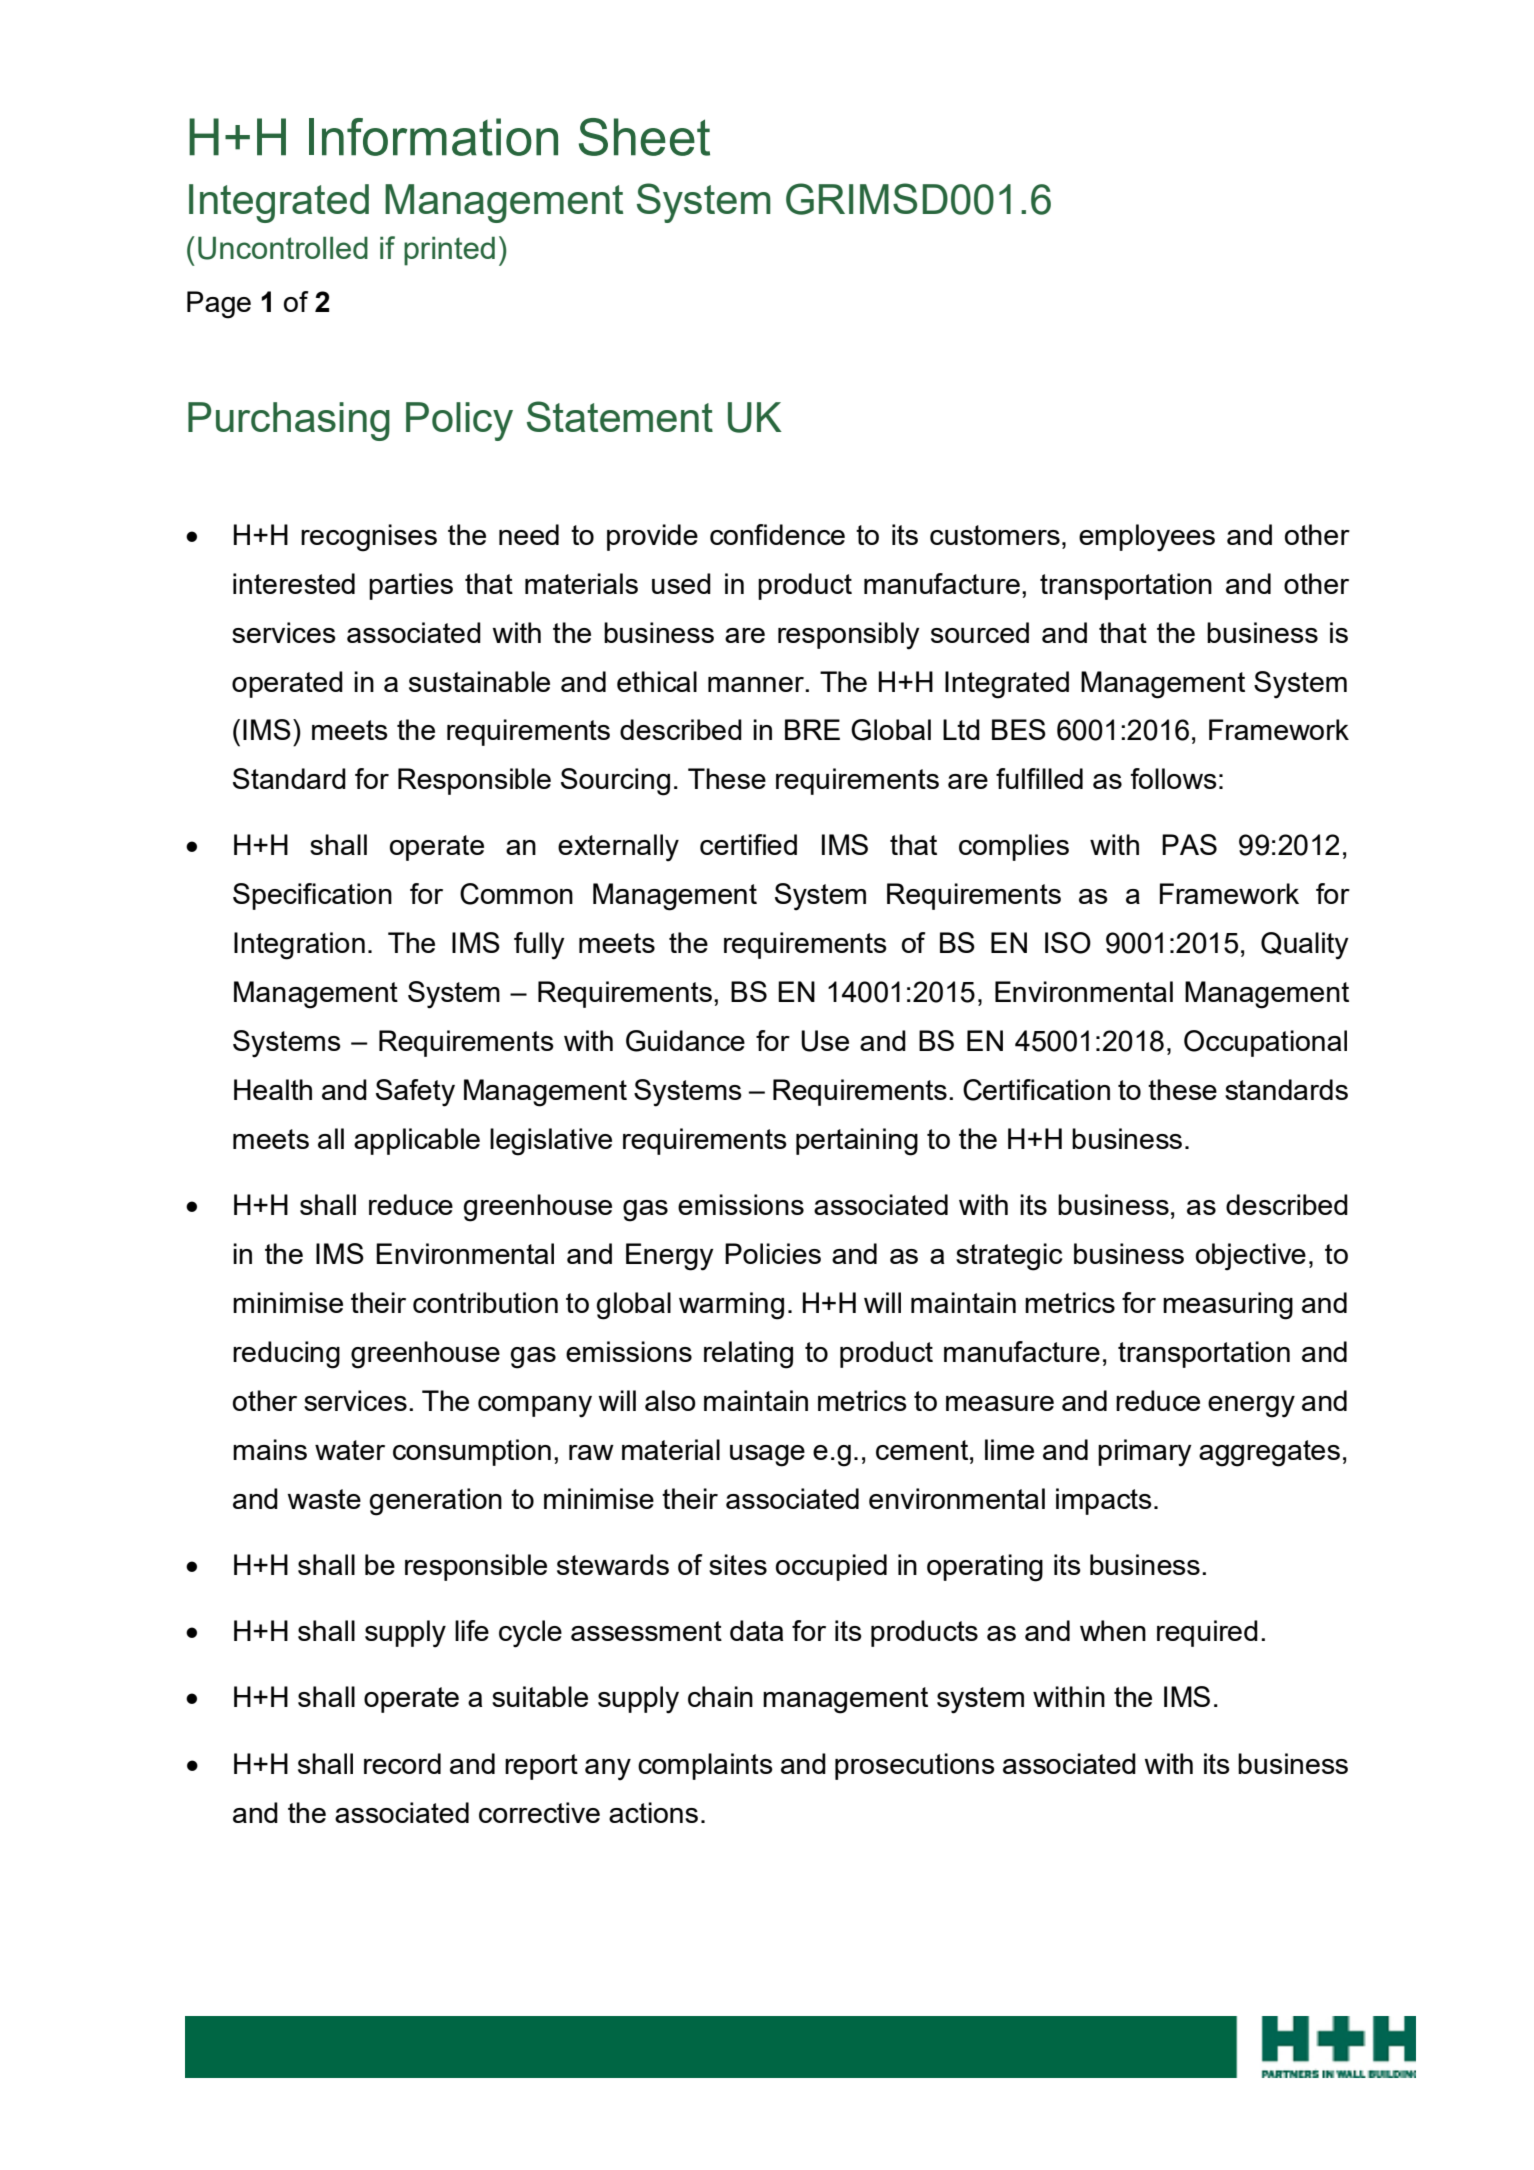  Describe the element at coordinates (644, 137) in the screenshot. I see `Sheet` at that location.
